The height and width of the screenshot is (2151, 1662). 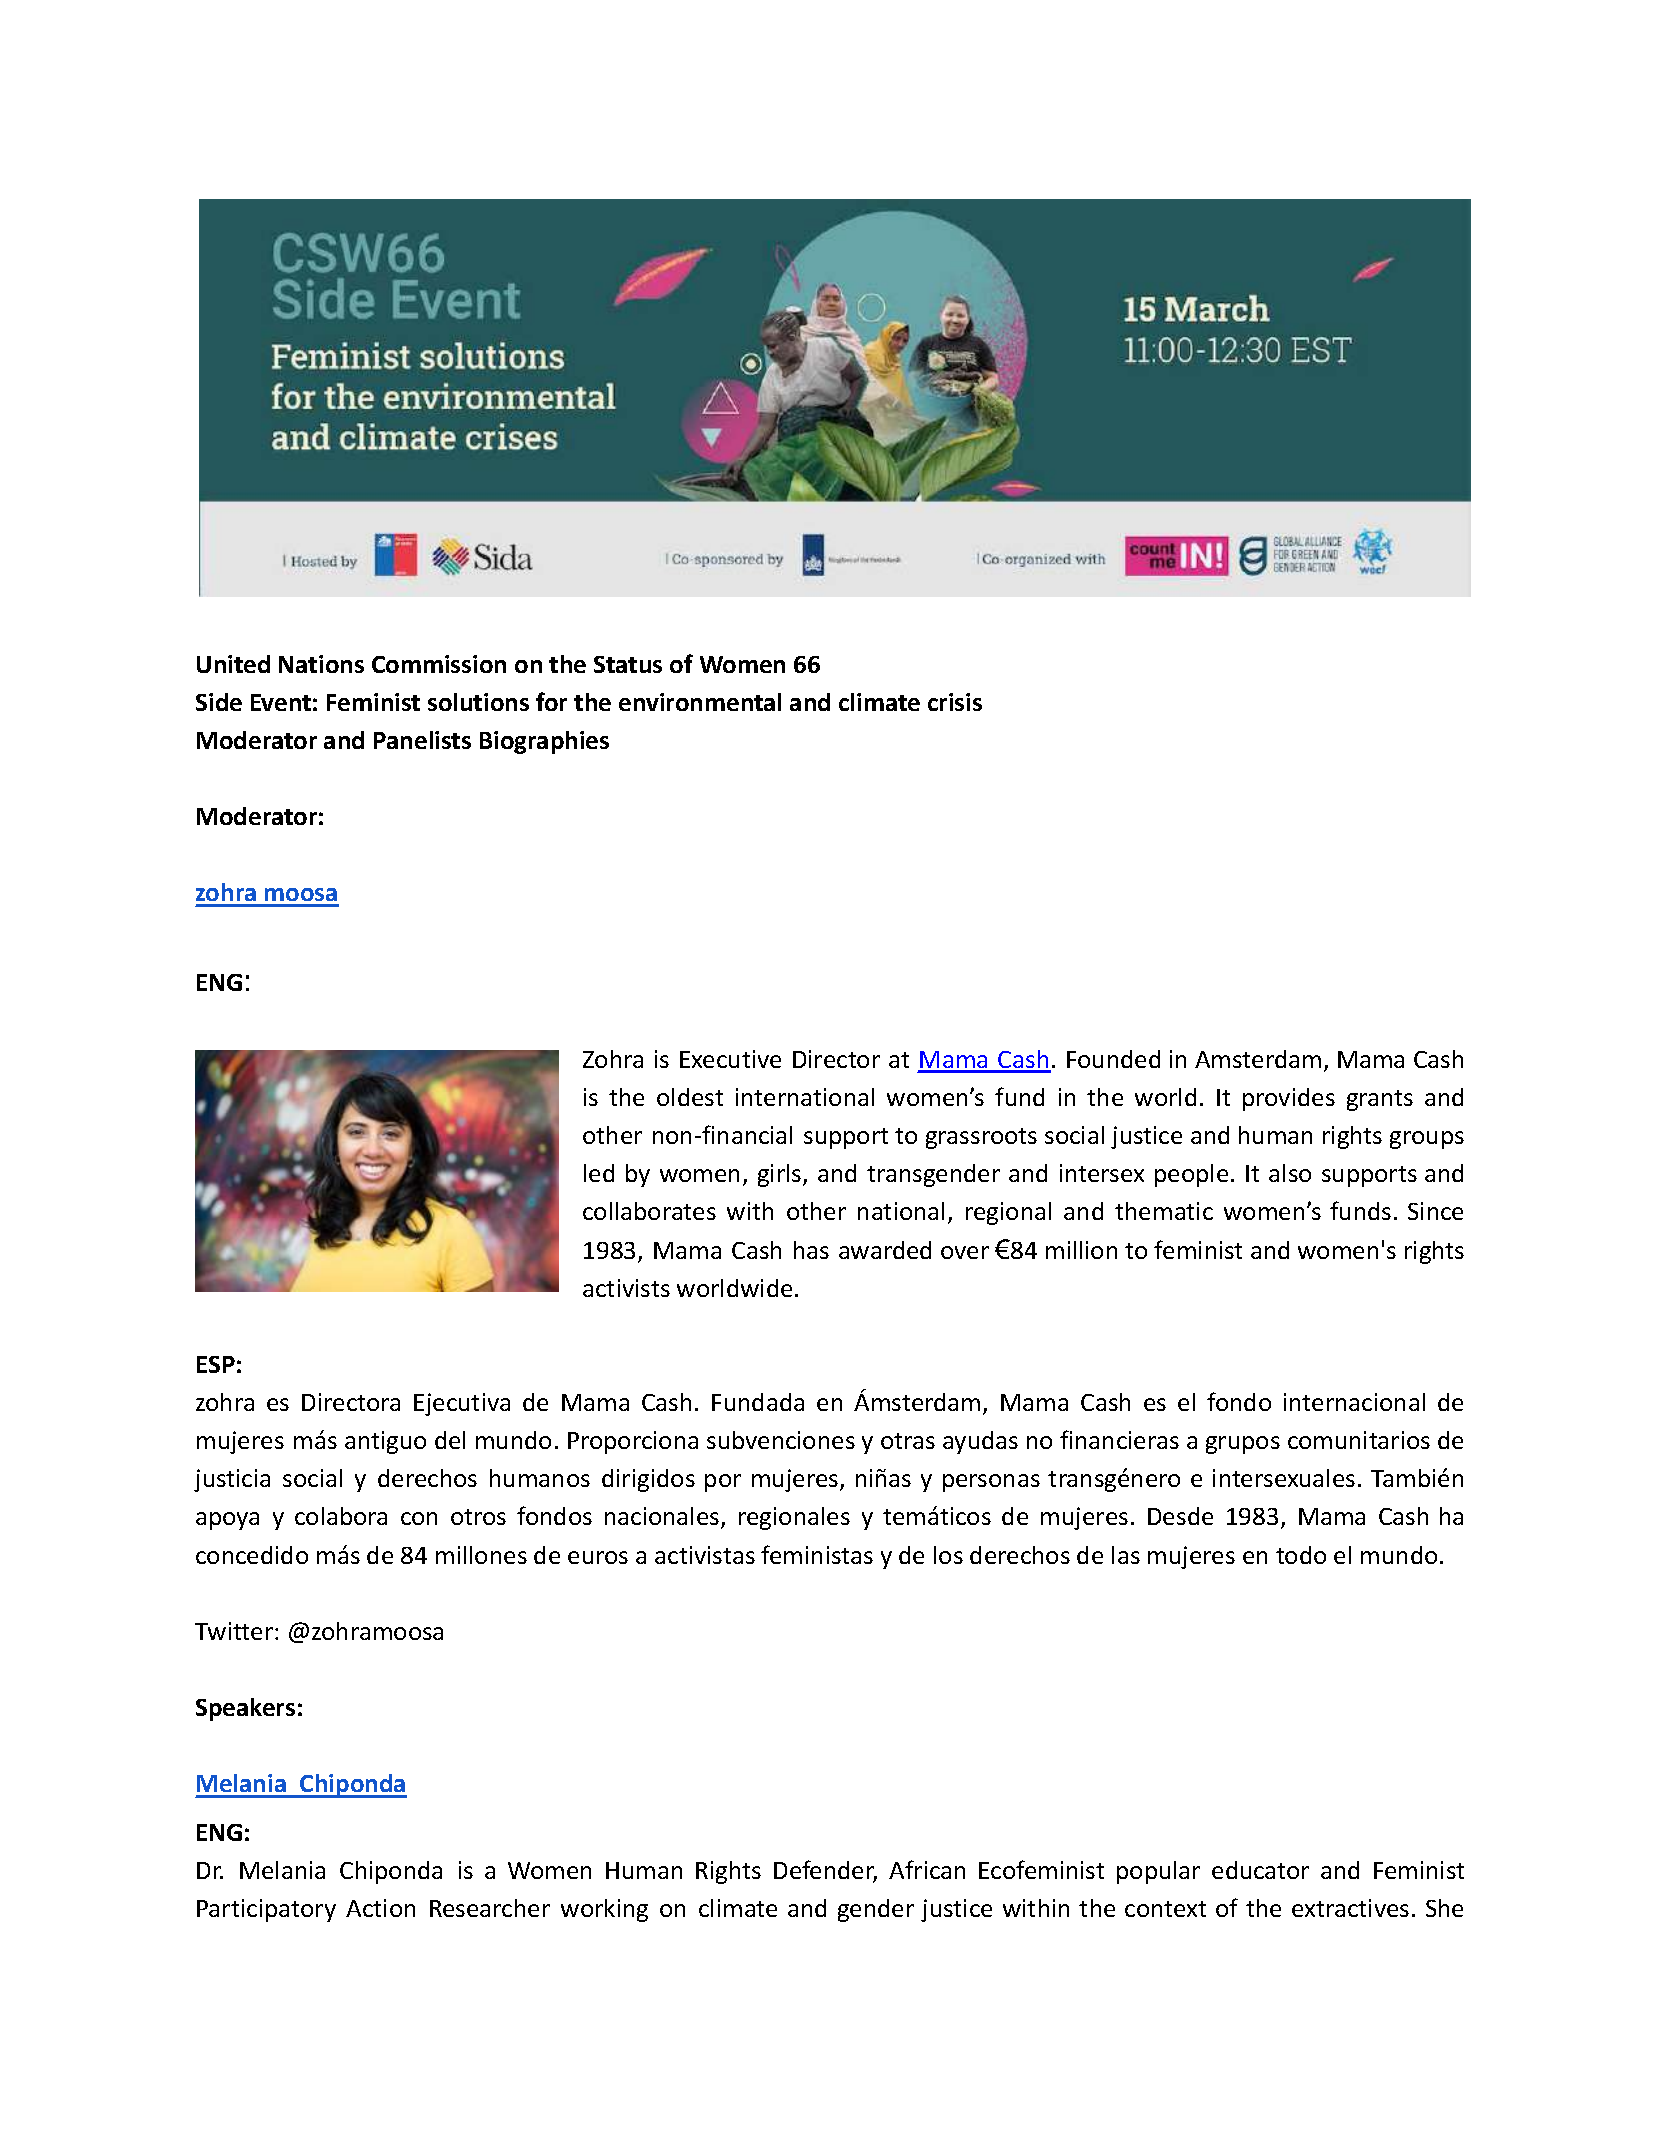 What do you see at coordinates (1289, 1099) in the screenshot?
I see `provides` at bounding box center [1289, 1099].
